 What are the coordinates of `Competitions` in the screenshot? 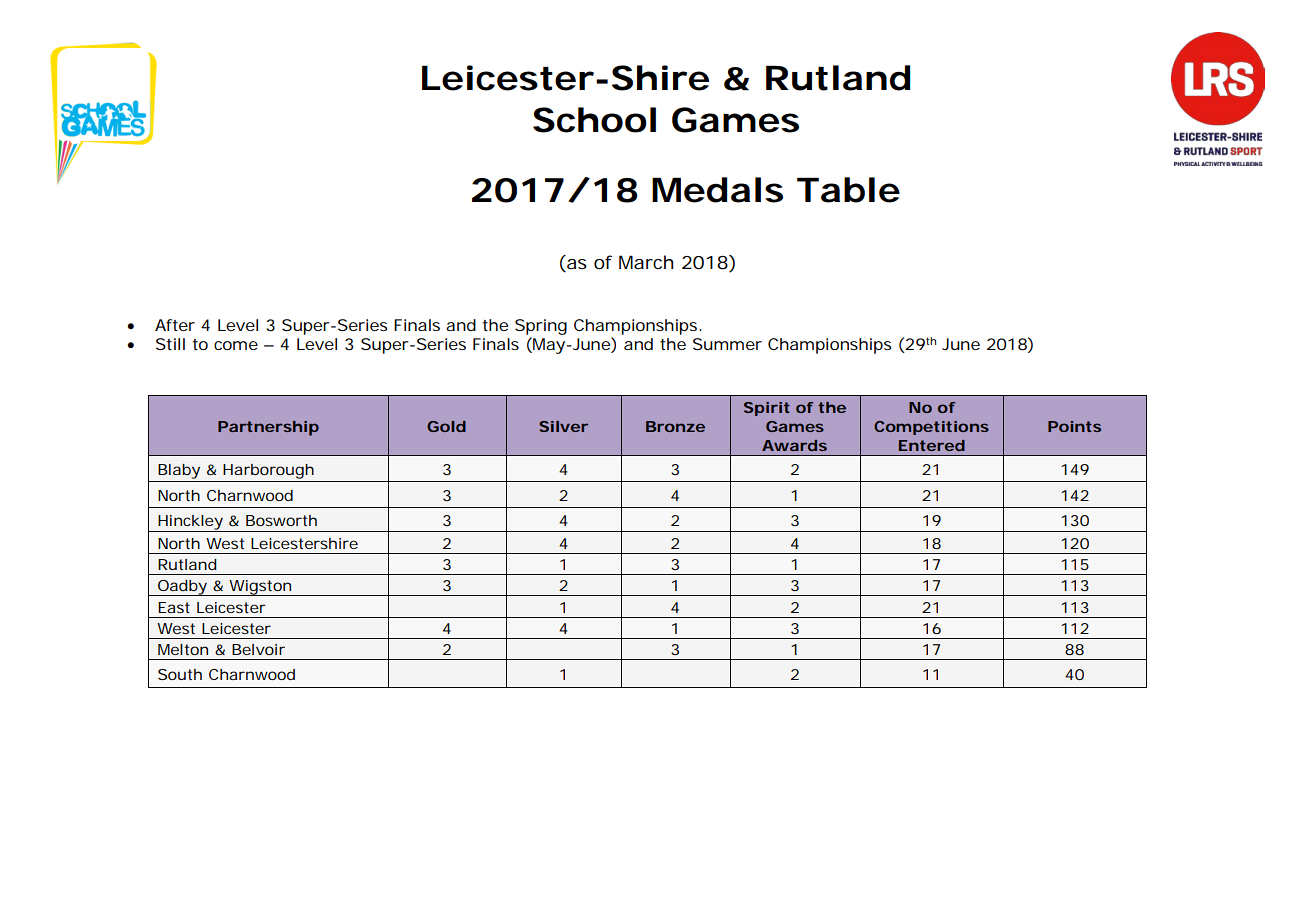 It's located at (931, 428).
